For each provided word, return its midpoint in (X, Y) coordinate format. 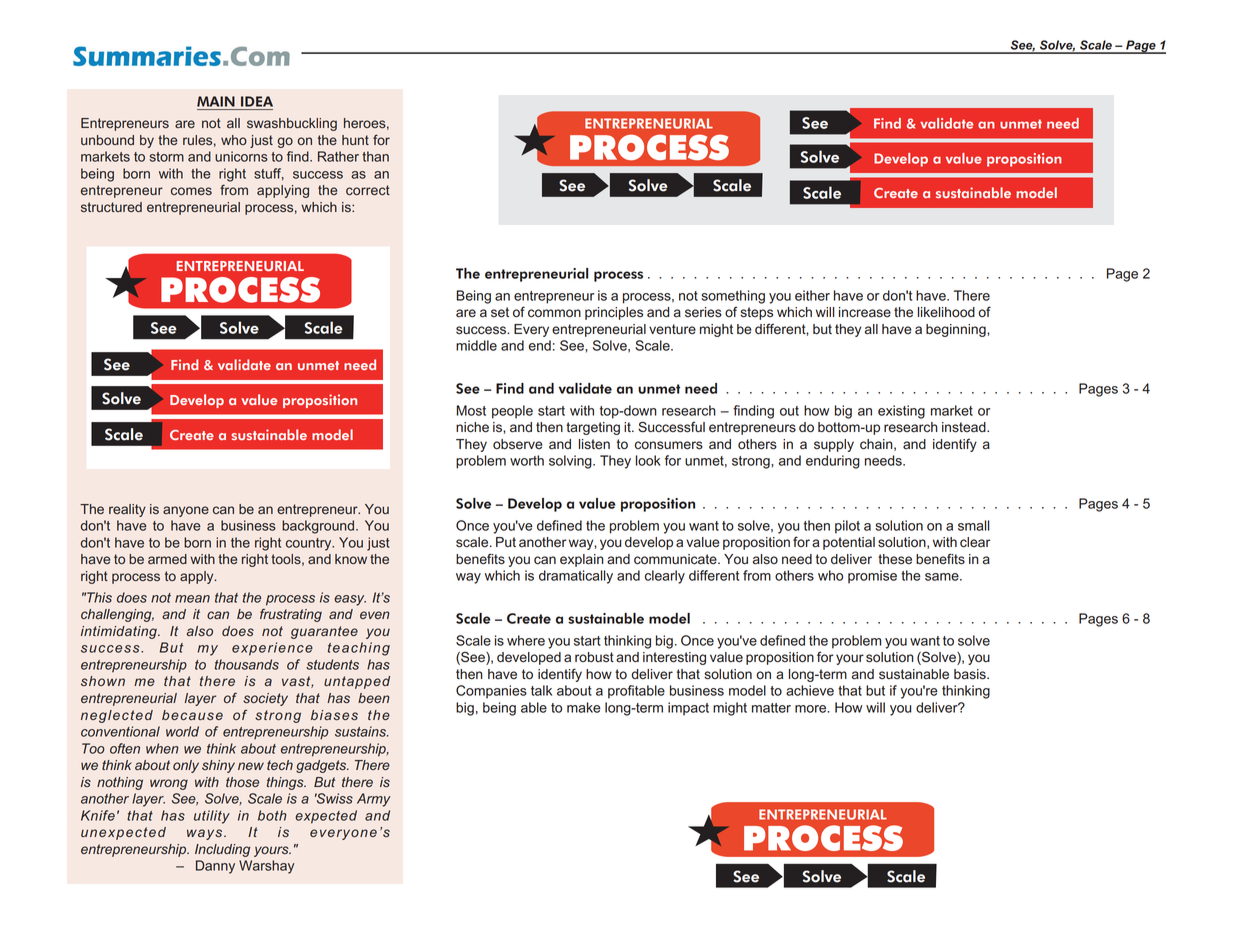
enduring (833, 462)
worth (527, 460)
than (375, 156)
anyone (186, 511)
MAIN (216, 101)
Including (222, 850)
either (812, 295)
